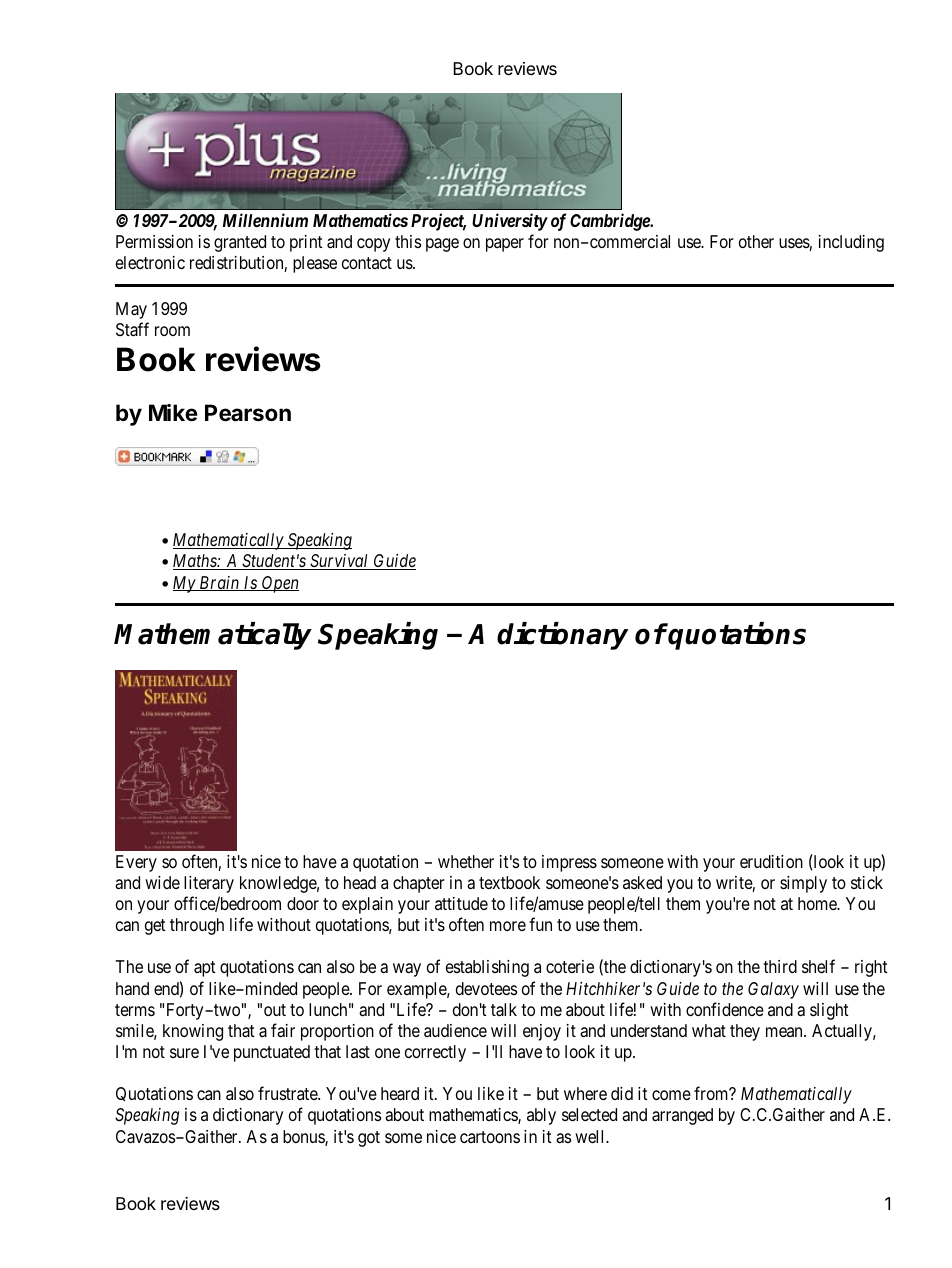 The width and height of the screenshot is (952, 1268). What do you see at coordinates (756, 241) in the screenshot?
I see `other` at bounding box center [756, 241].
